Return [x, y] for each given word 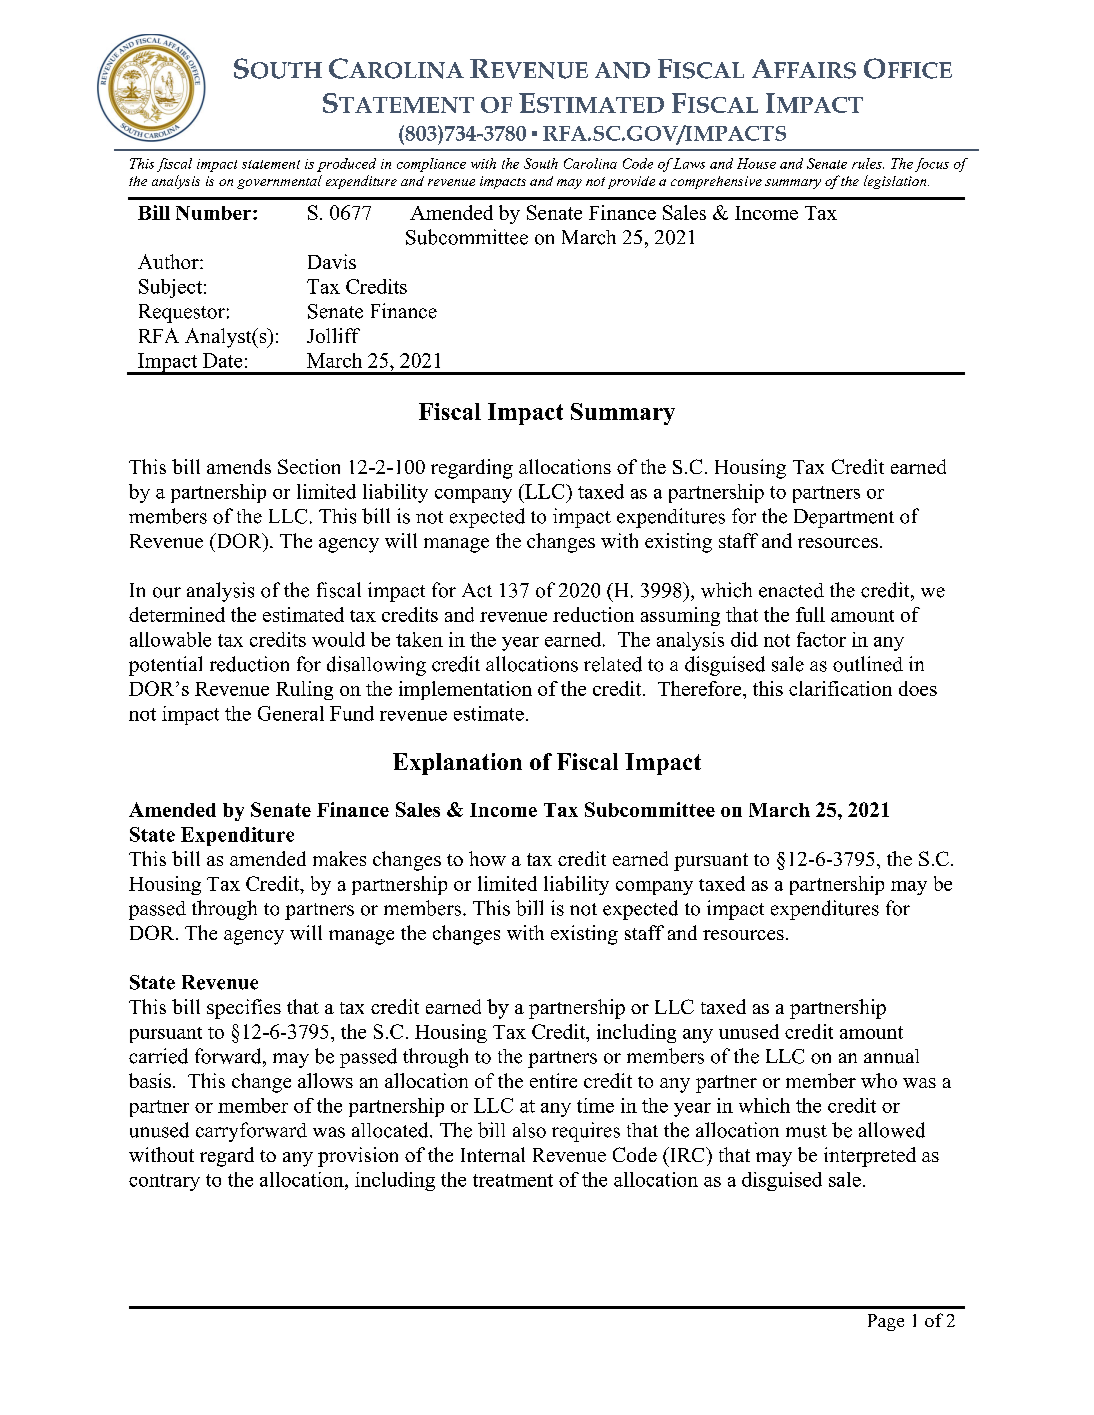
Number [215, 213]
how [487, 858]
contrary [164, 1182]
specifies [244, 1009]
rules [868, 163]
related [613, 664]
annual [891, 1056]
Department [844, 518]
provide [631, 182]
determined [177, 614]
